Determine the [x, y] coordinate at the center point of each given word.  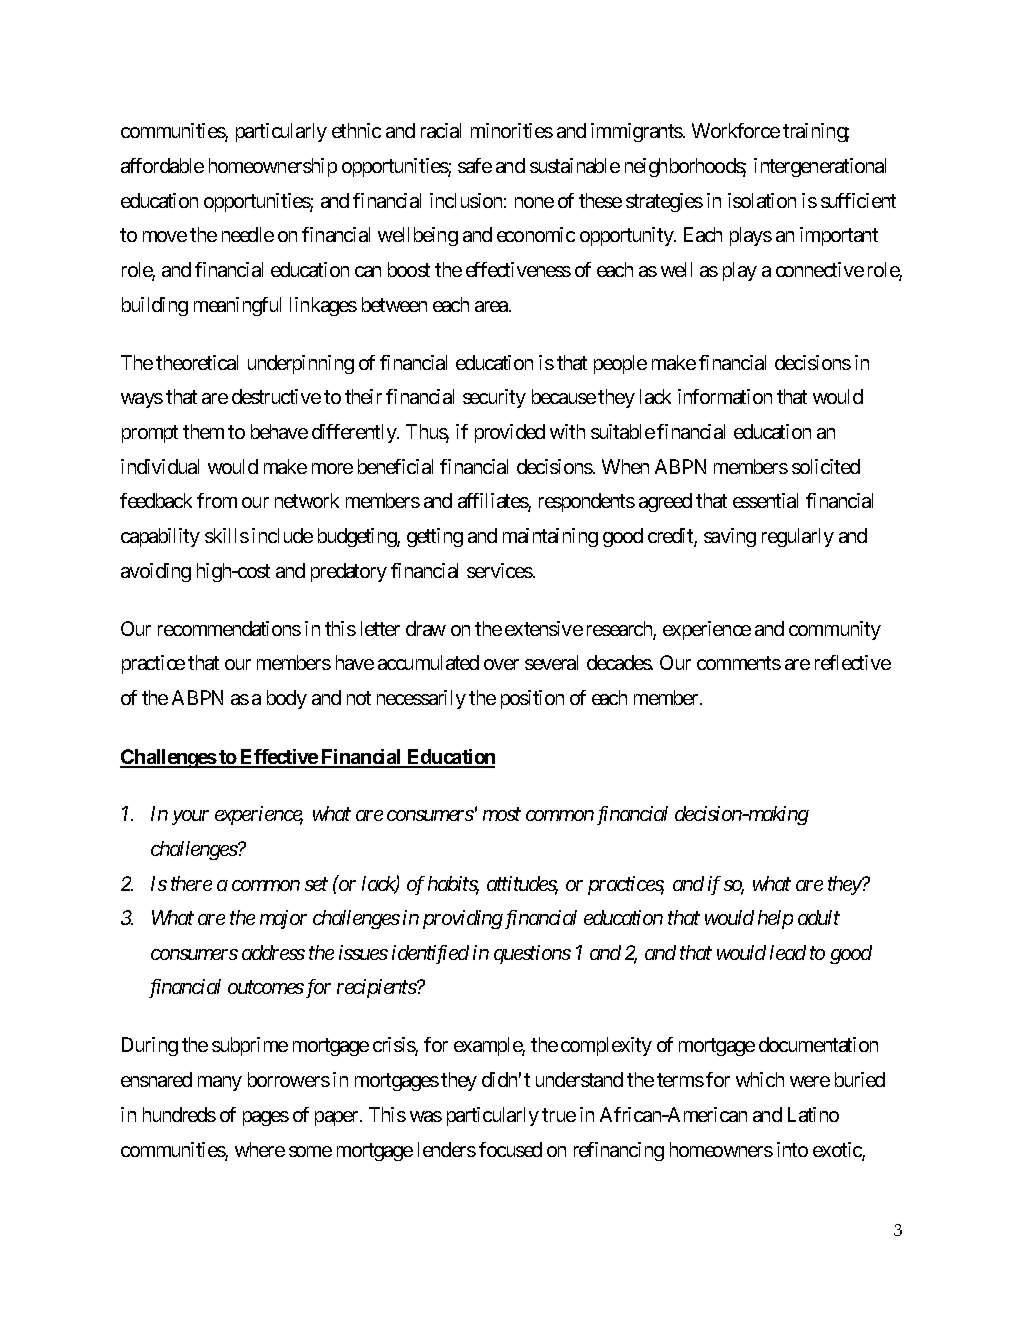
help [775, 919]
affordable [162, 165]
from [217, 500]
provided [510, 433]
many [220, 1083]
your [190, 817]
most [502, 814]
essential [765, 500]
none [534, 202]
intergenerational [820, 167]
